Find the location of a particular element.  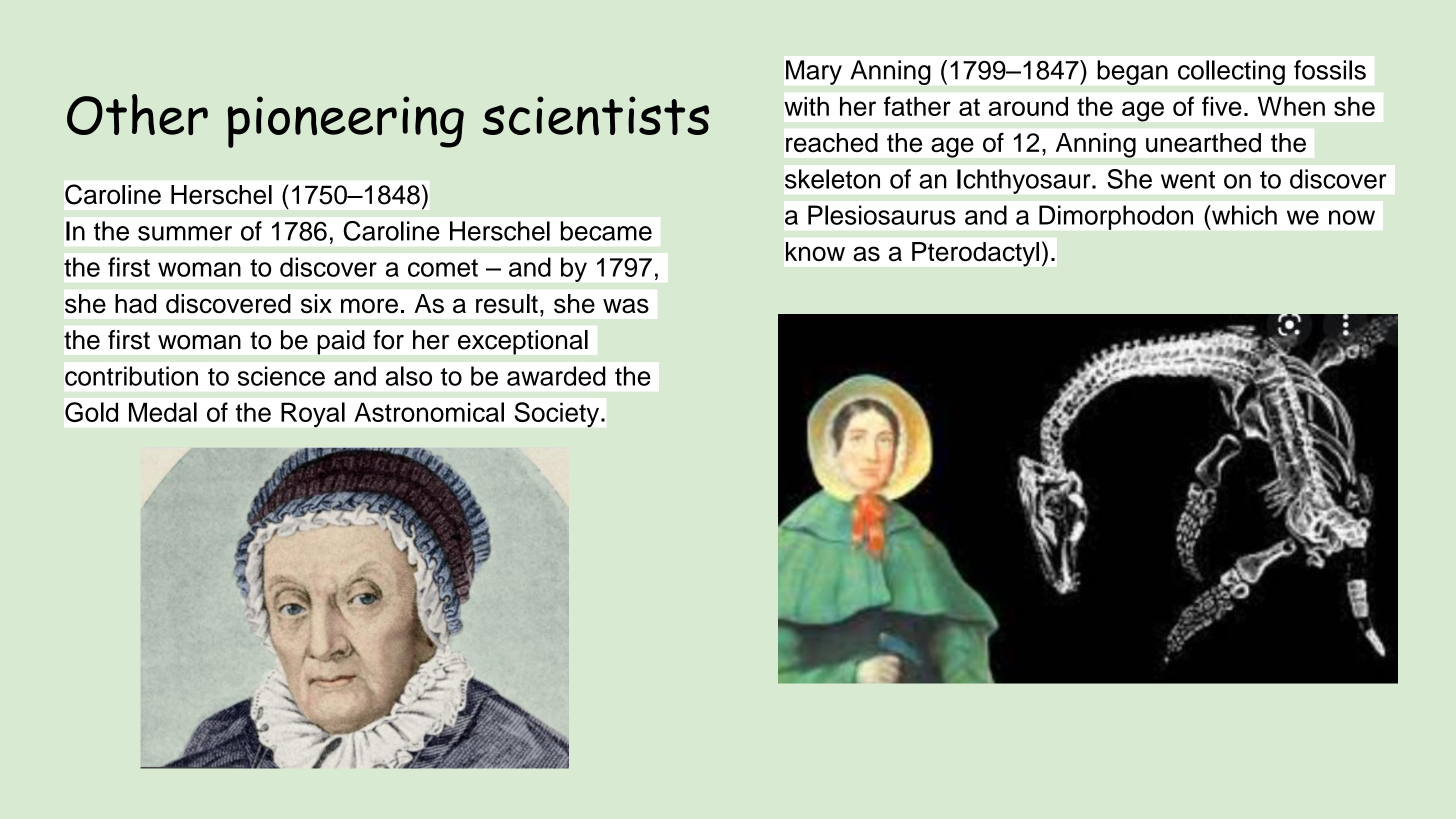

summer is located at coordinates (185, 233).
